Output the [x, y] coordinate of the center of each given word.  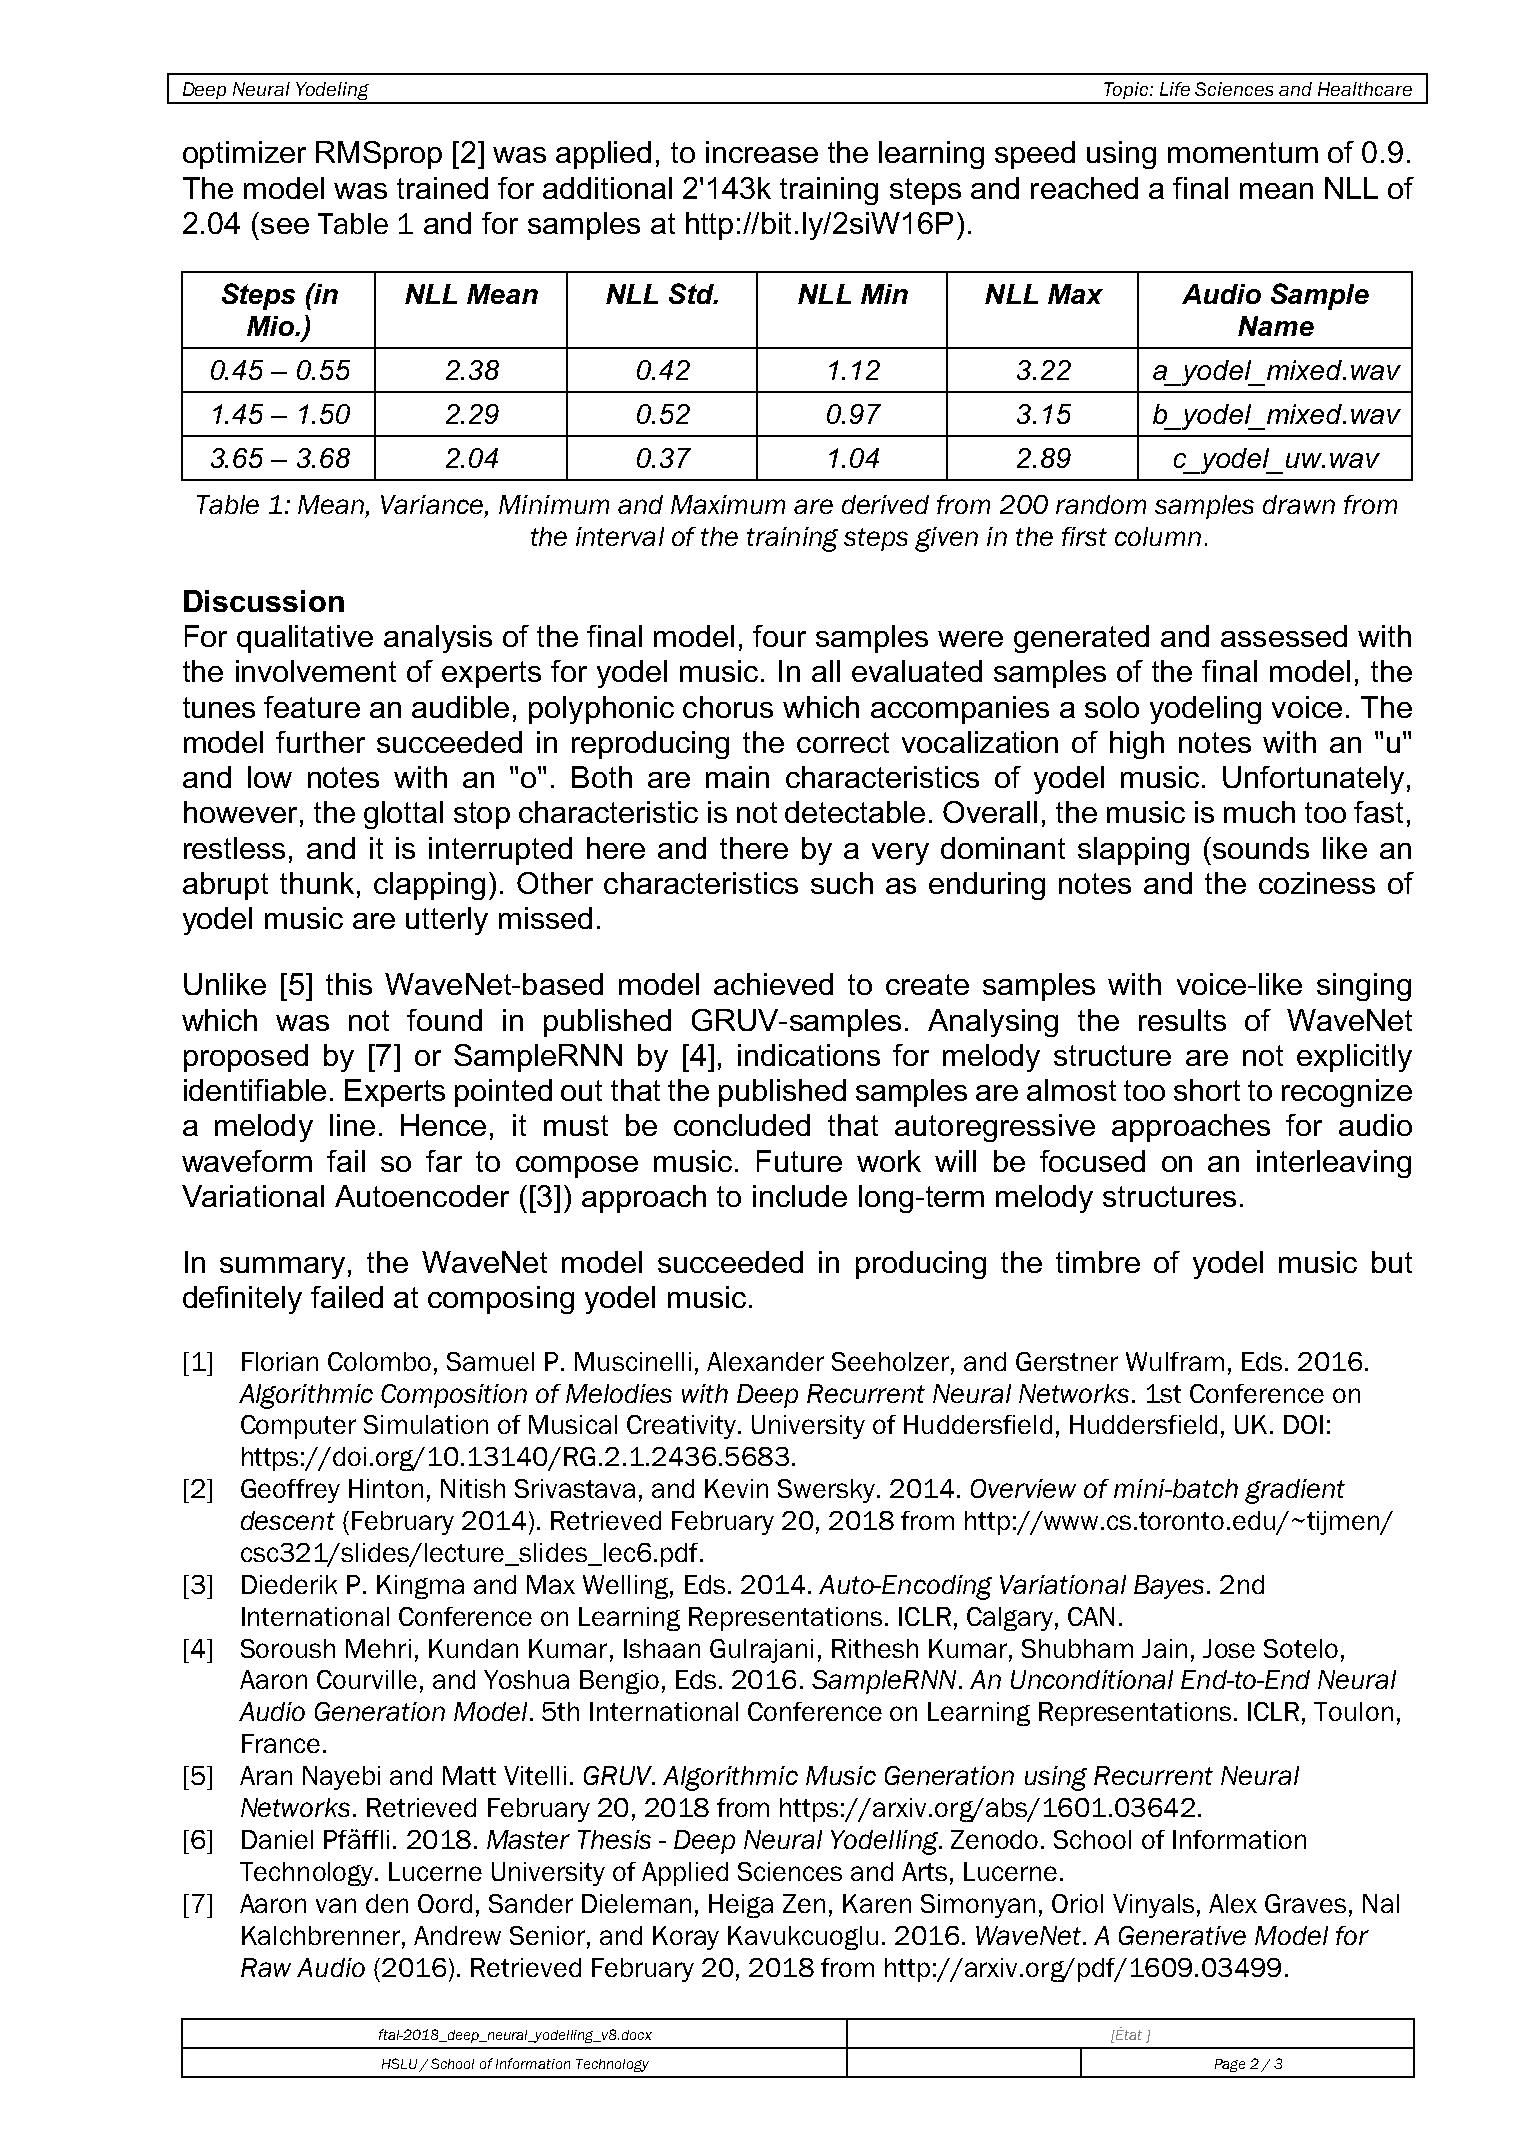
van [336, 1905]
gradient [1295, 1491]
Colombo [379, 1361]
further [320, 742]
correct [843, 742]
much [1259, 812]
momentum [1243, 152]
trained [442, 188]
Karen [877, 1903]
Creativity [681, 1427]
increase [762, 152]
